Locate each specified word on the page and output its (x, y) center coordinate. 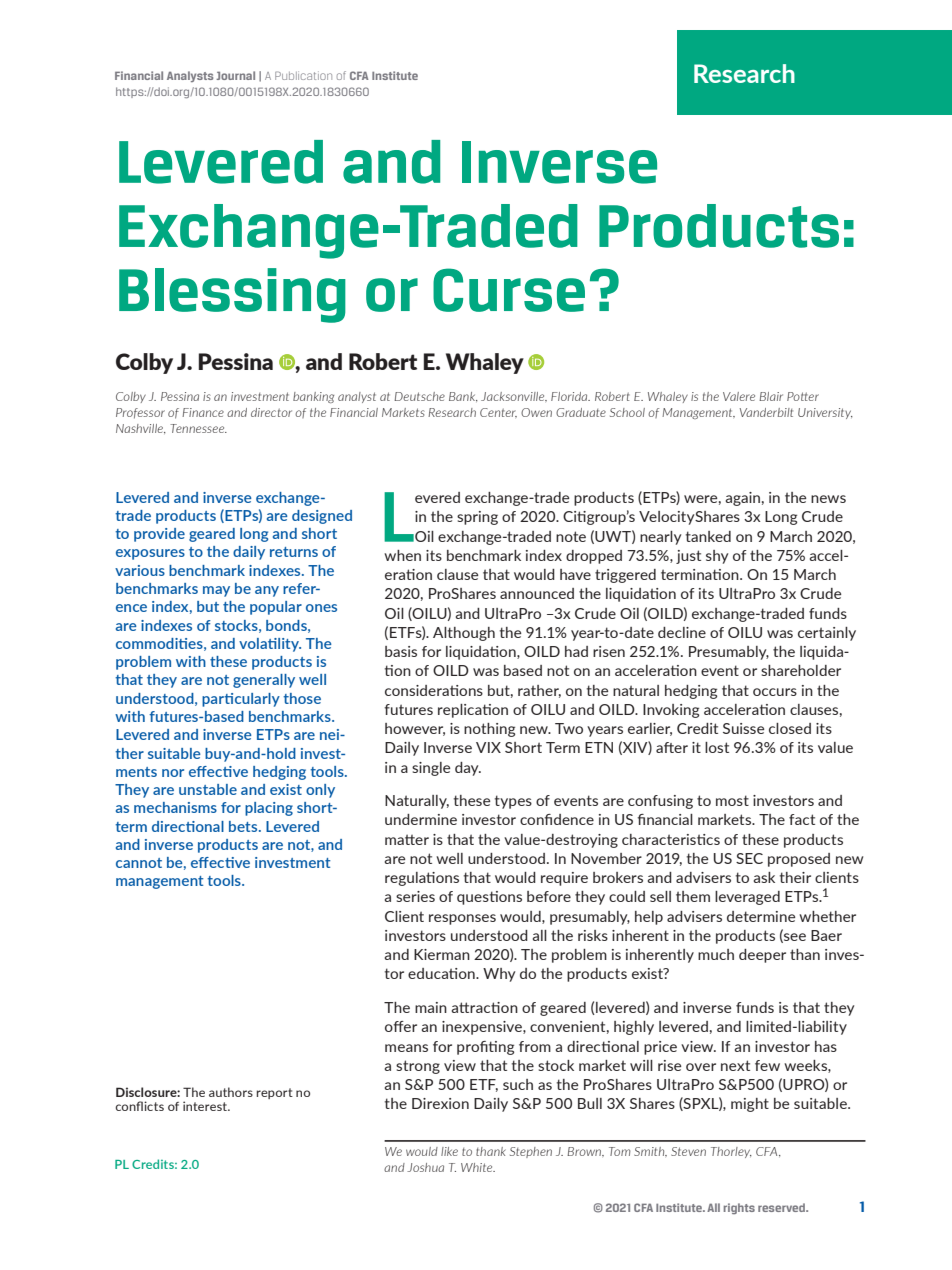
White (478, 1167)
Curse (509, 290)
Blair (771, 396)
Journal (235, 75)
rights (739, 1208)
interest (206, 1106)
